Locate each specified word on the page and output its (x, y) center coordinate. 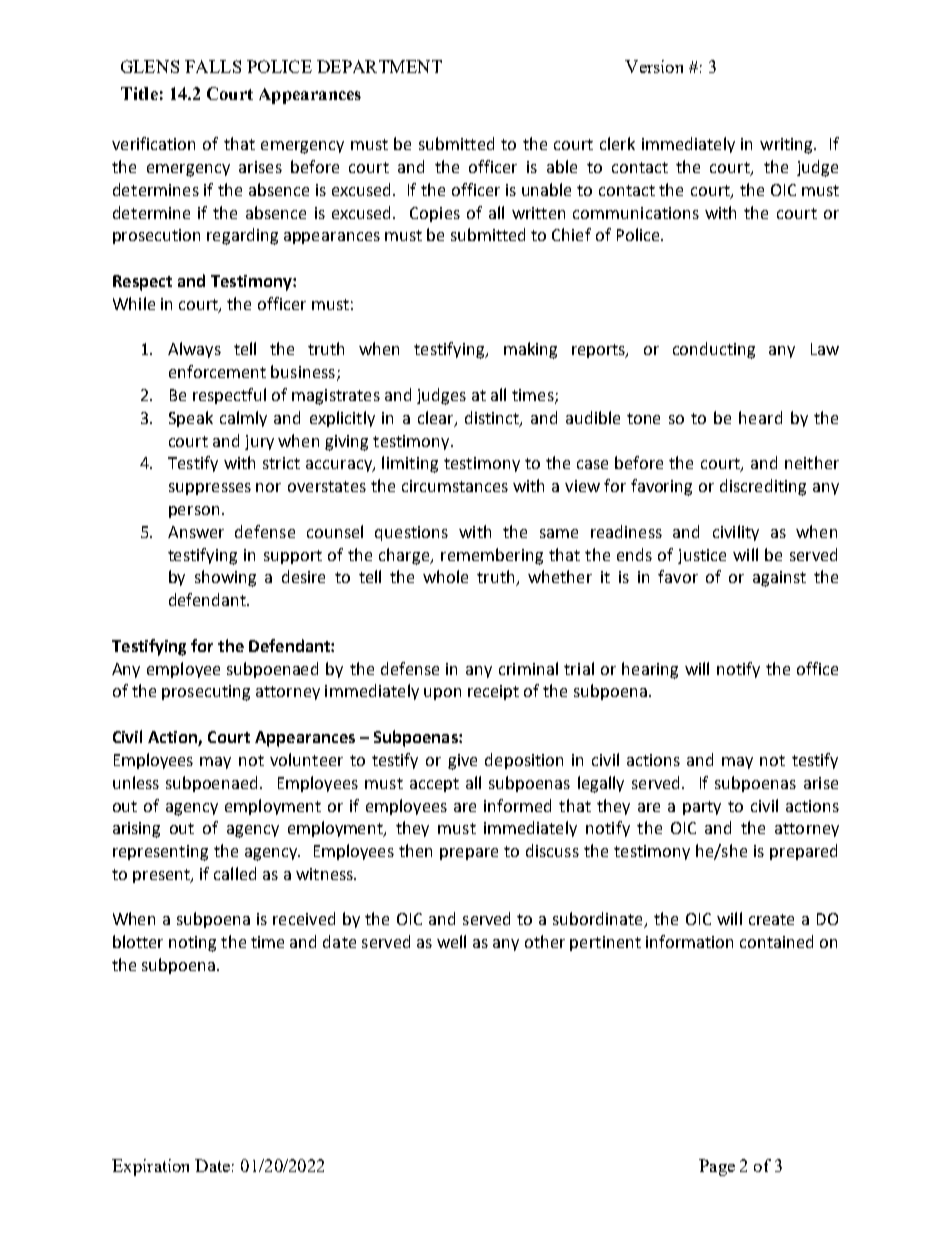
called (235, 873)
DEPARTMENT (379, 66)
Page (717, 1167)
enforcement (217, 371)
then (415, 850)
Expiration (150, 1167)
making (530, 350)
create (771, 919)
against (779, 579)
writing (787, 146)
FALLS (213, 66)
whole (445, 576)
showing (225, 578)
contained (776, 941)
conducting (714, 350)
